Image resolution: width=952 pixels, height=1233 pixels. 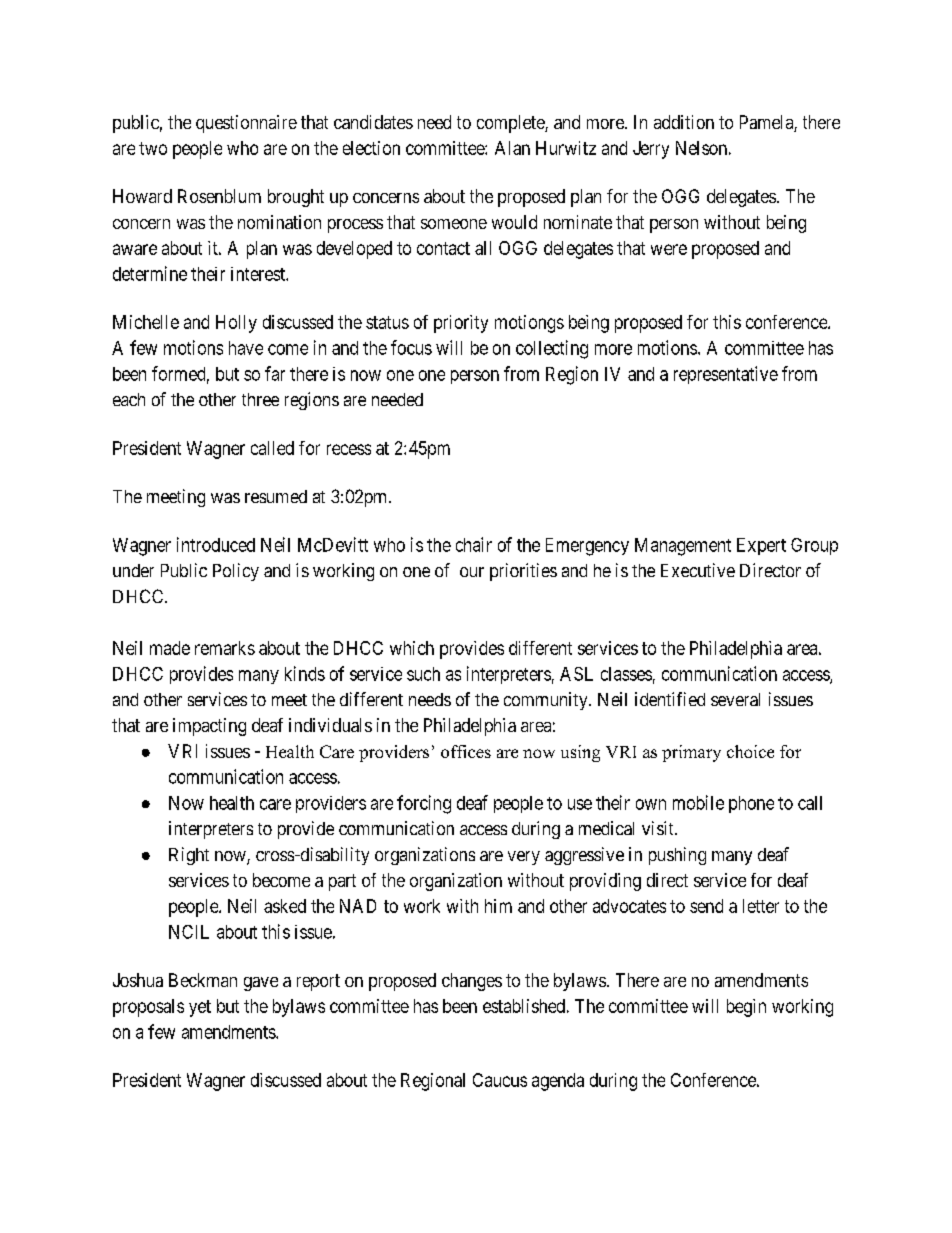 What do you see at coordinates (746, 1008) in the document?
I see `begin` at bounding box center [746, 1008].
